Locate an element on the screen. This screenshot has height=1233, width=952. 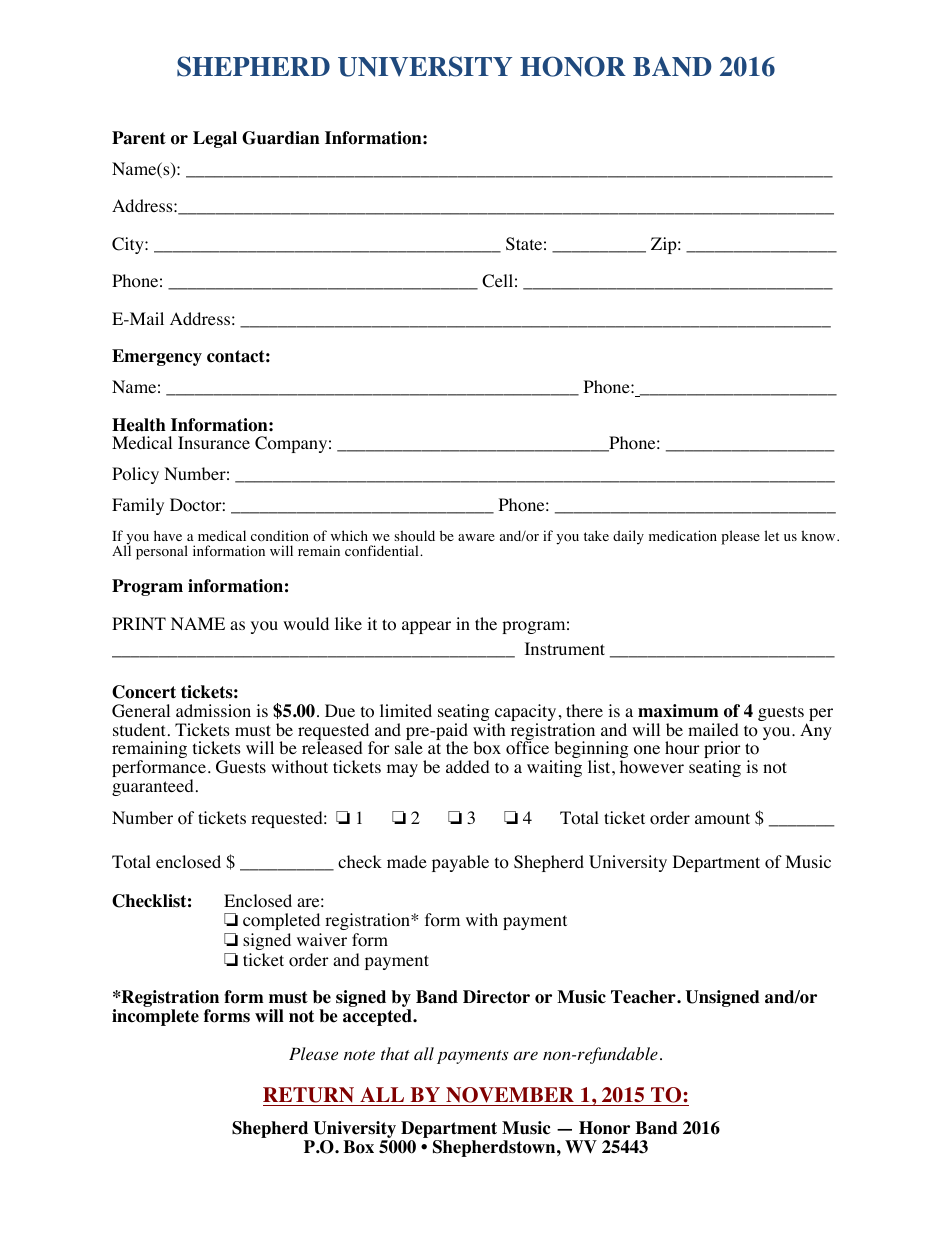
medication is located at coordinates (683, 536).
